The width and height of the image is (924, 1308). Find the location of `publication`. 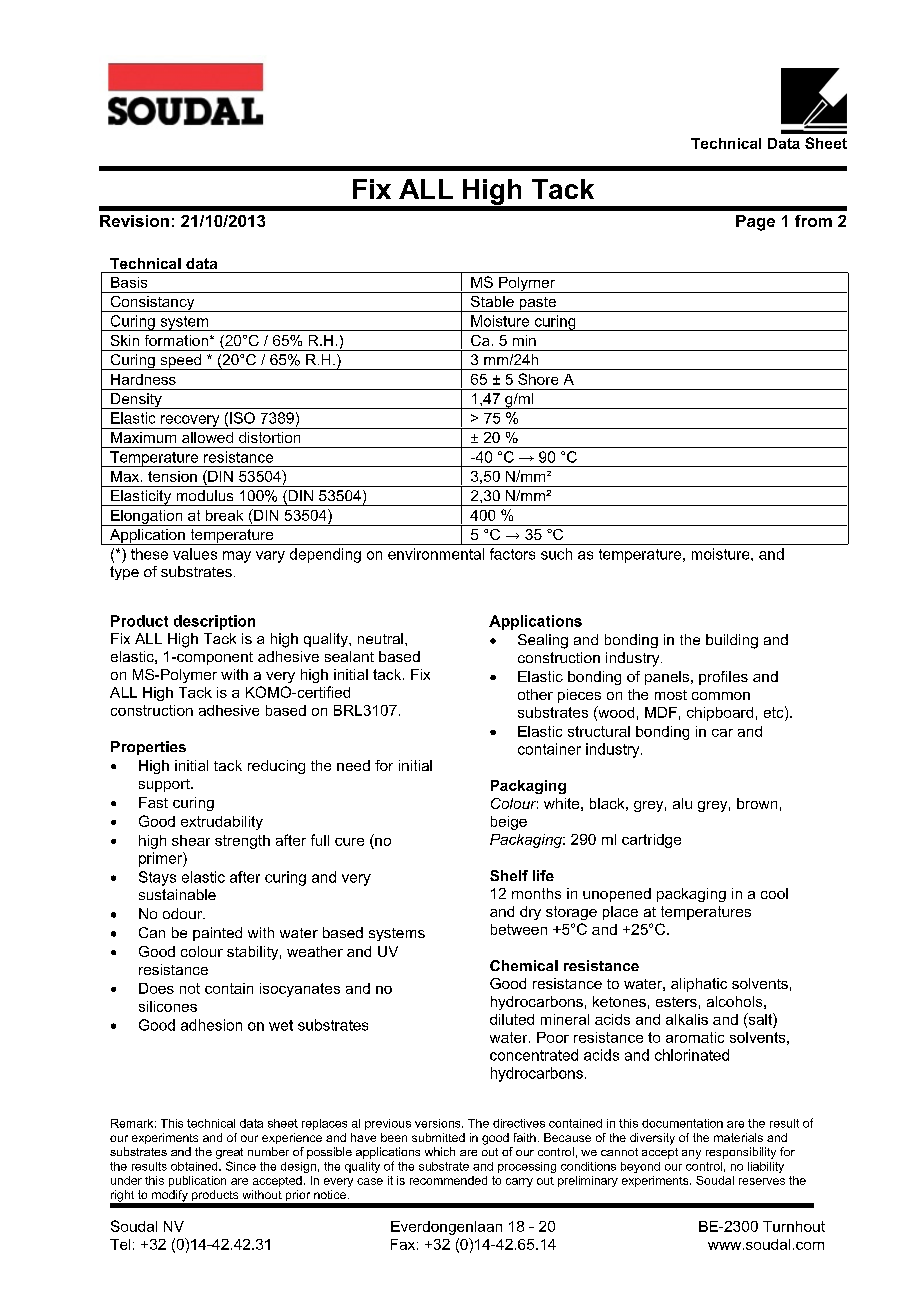

publication is located at coordinates (197, 1181).
